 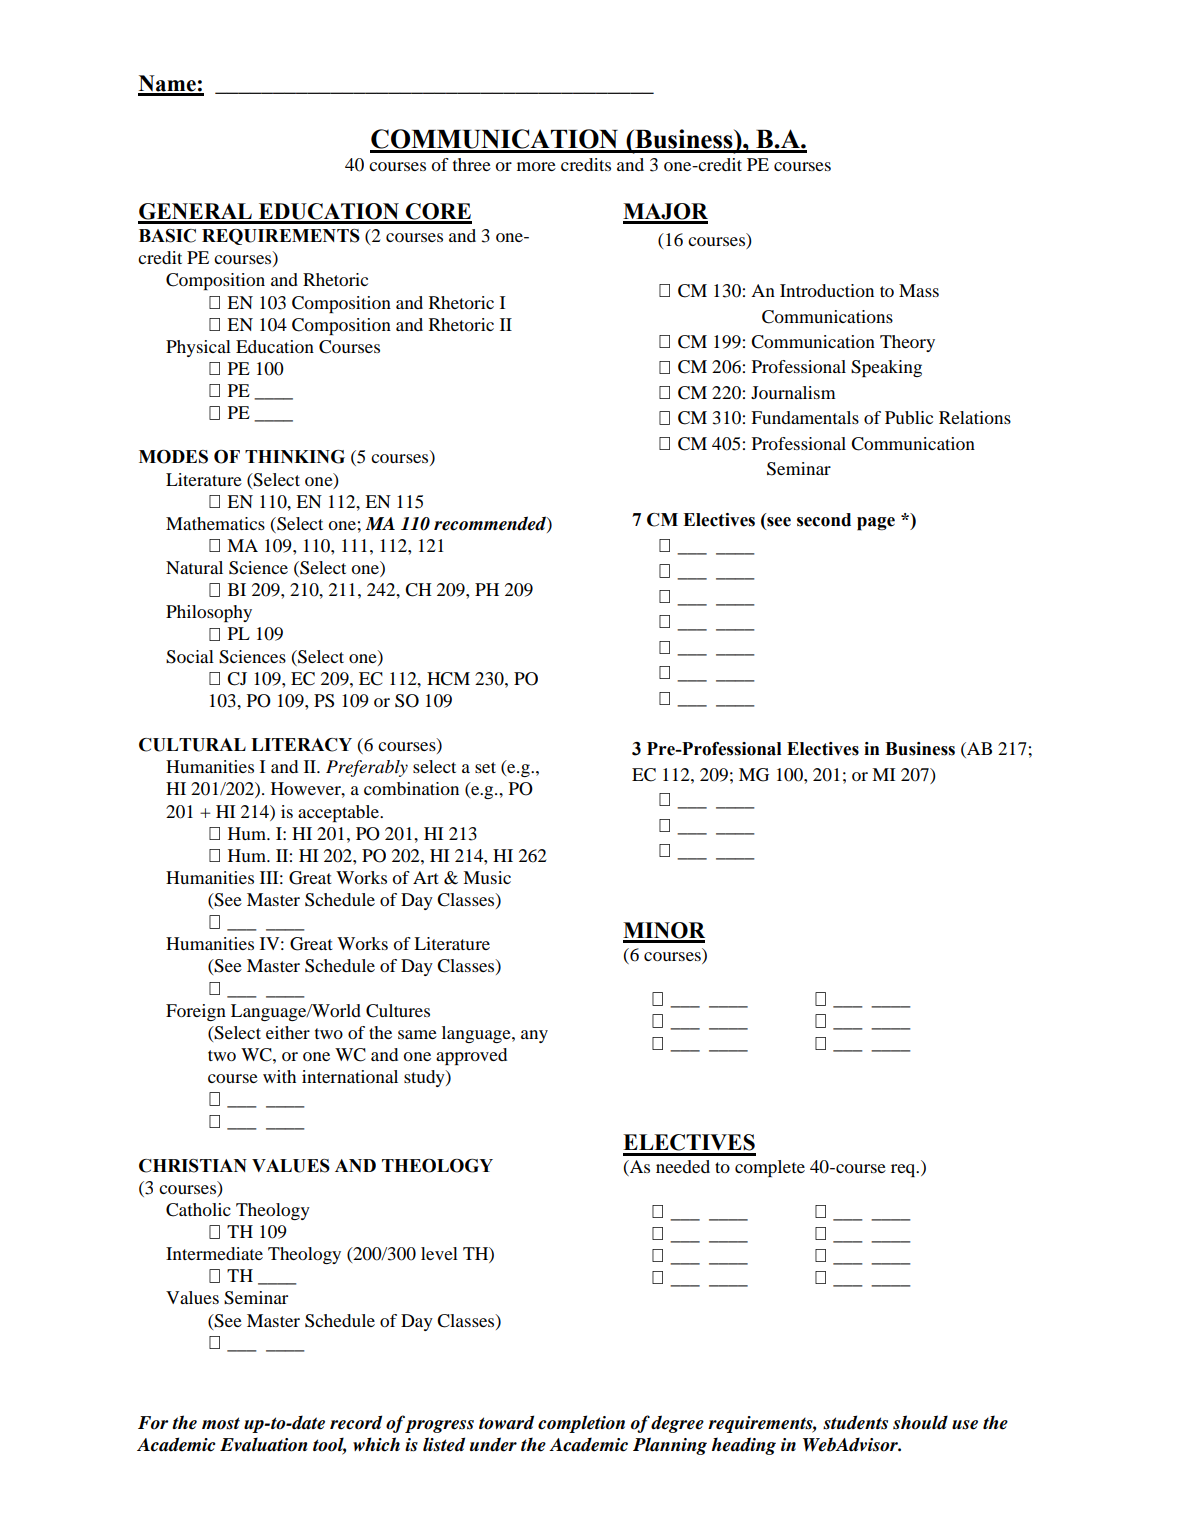 I want to click on page, so click(x=876, y=524).
